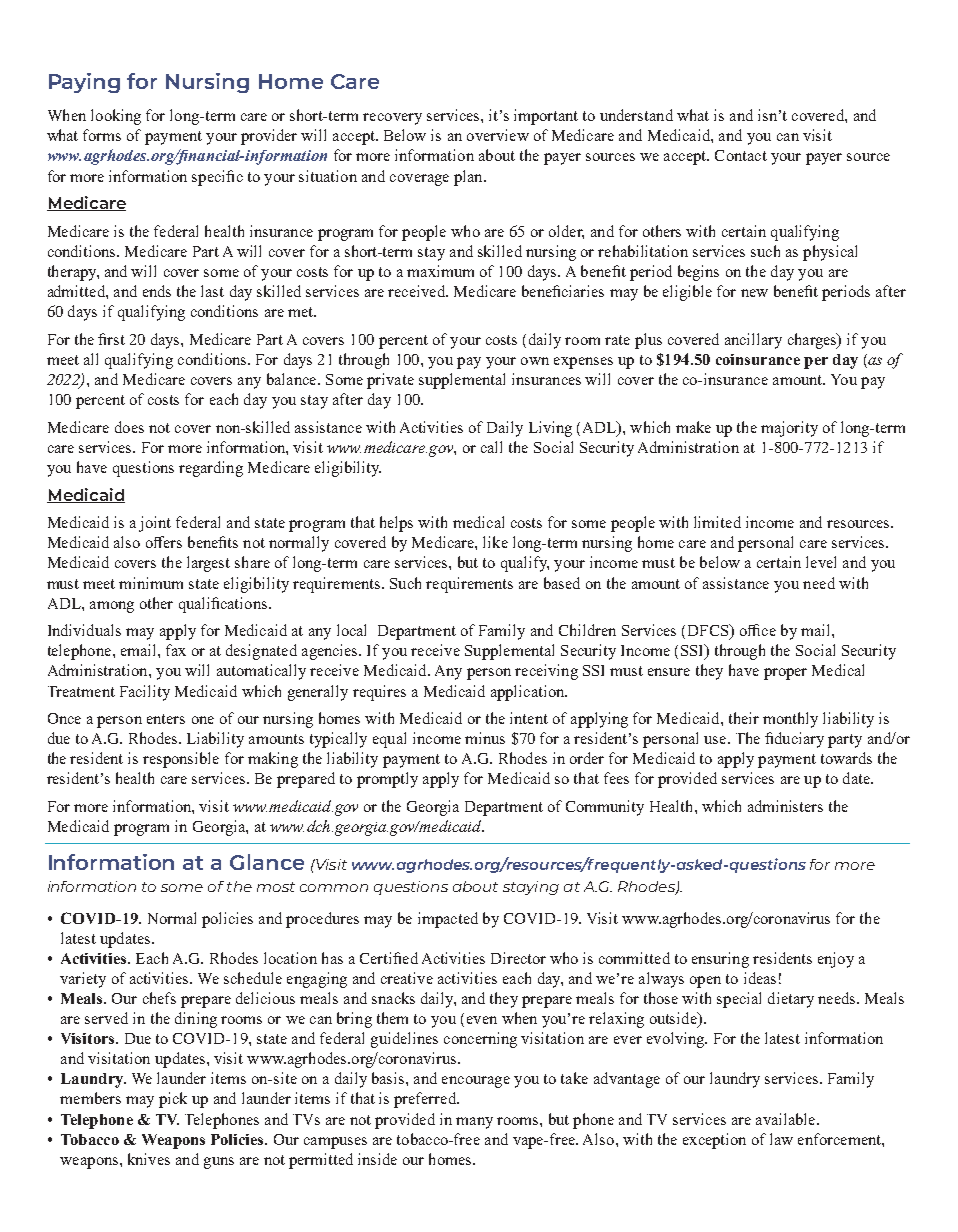  What do you see at coordinates (741, 155) in the screenshot?
I see `Contact` at bounding box center [741, 155].
